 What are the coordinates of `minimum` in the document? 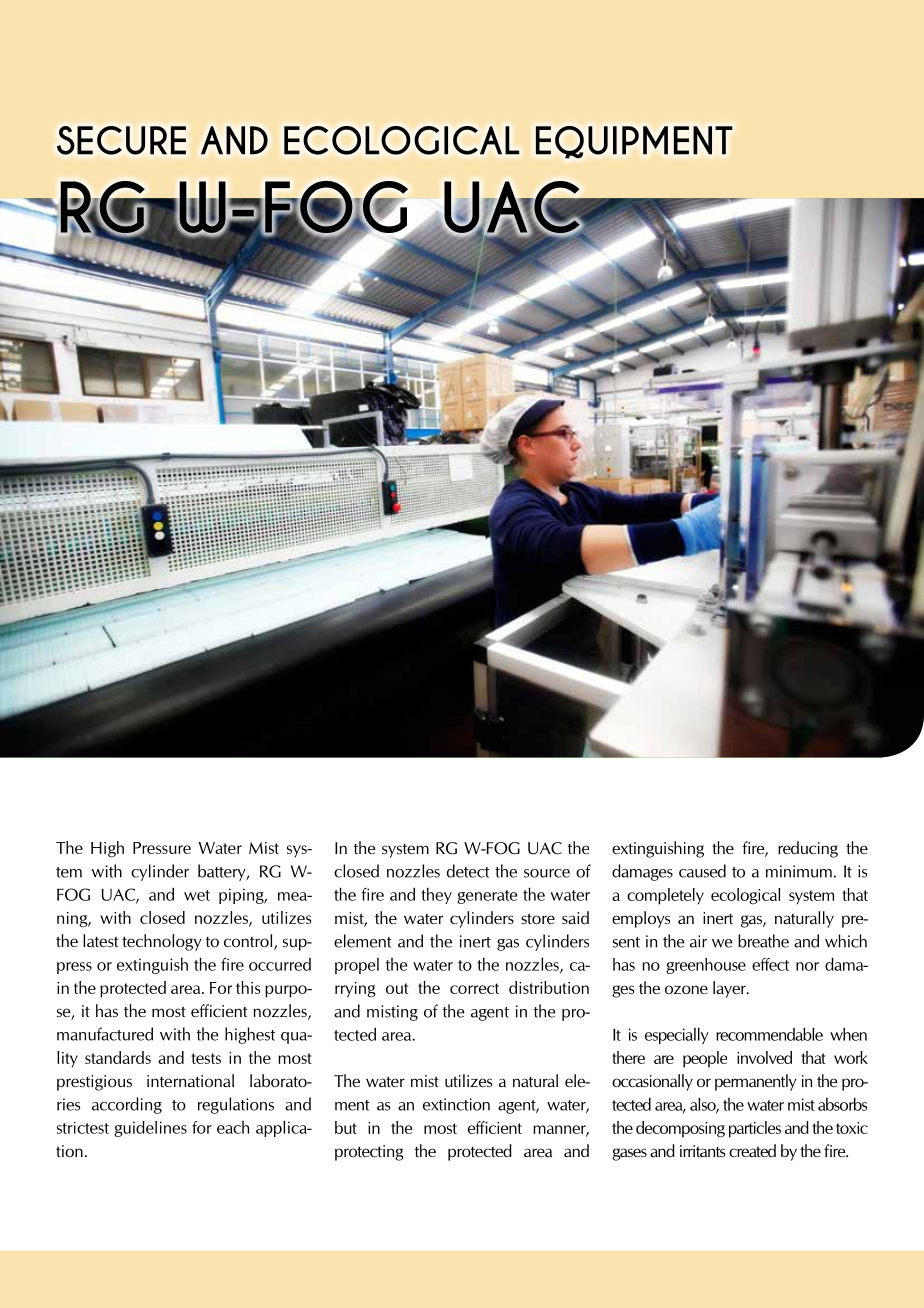 It's located at (799, 871).
